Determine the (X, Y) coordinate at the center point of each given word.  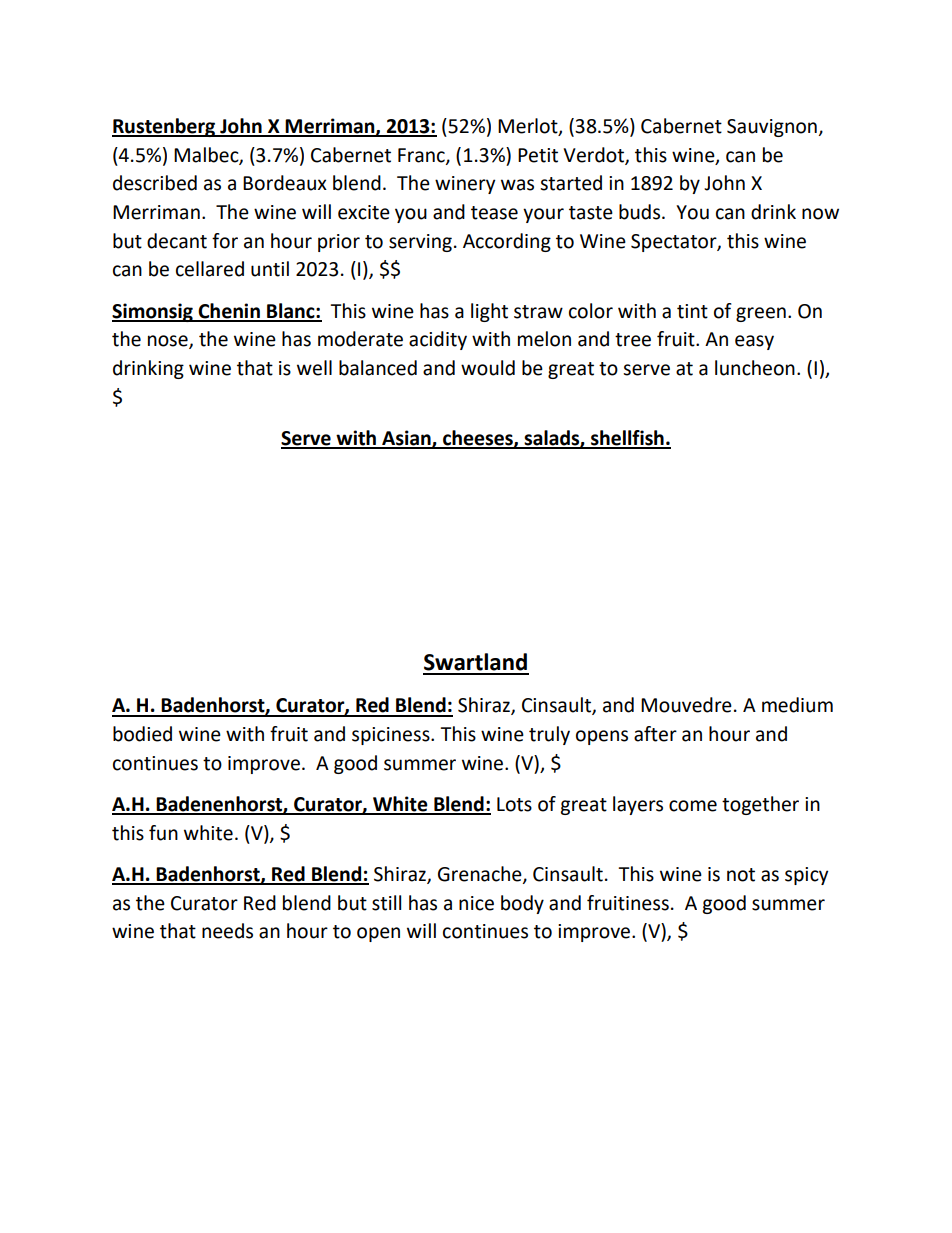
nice (476, 903)
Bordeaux (285, 183)
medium (797, 705)
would (488, 368)
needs (227, 931)
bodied (142, 734)
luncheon (755, 368)
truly (549, 735)
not (741, 875)
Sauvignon (772, 128)
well (314, 368)
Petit (538, 155)
